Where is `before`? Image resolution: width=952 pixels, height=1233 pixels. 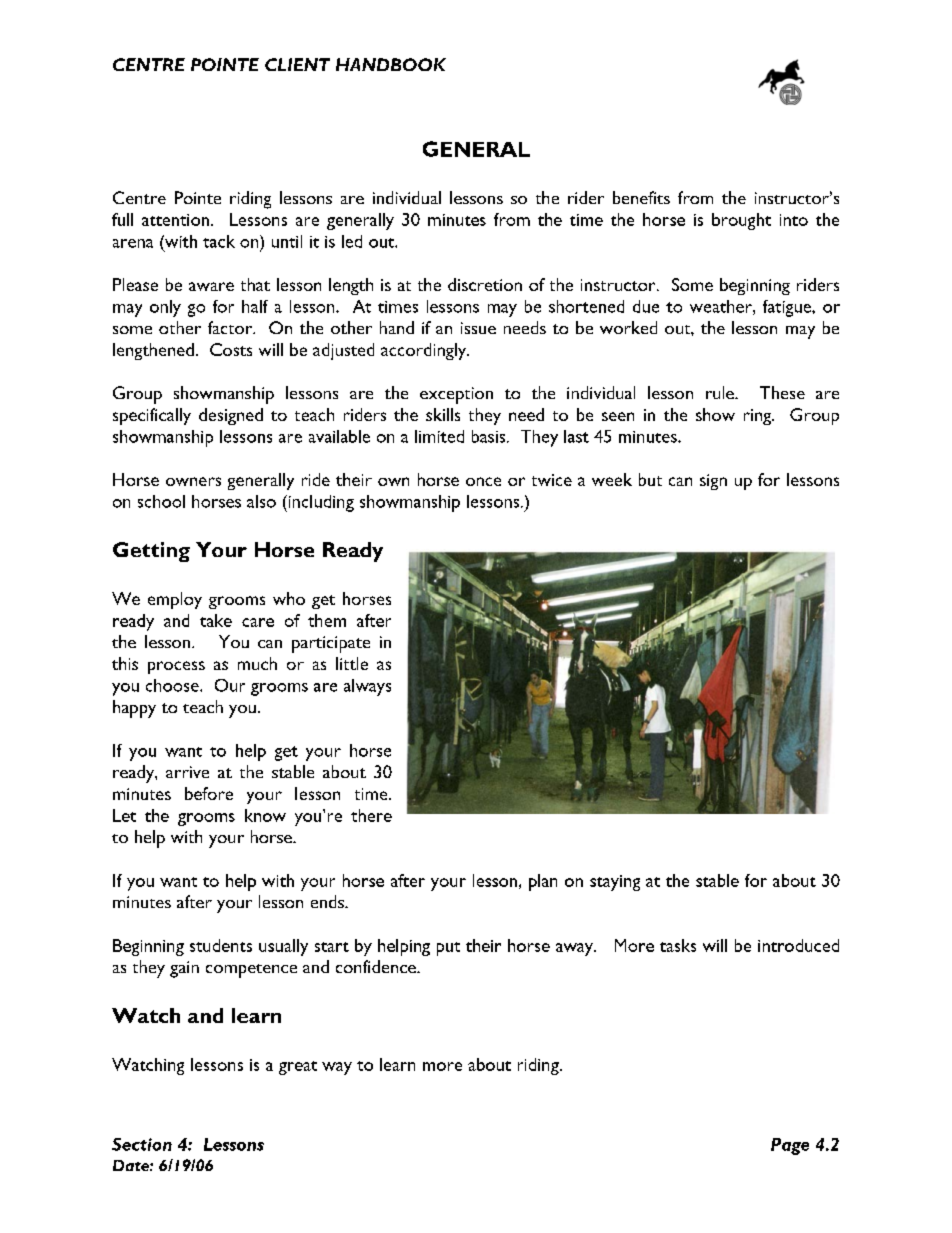 before is located at coordinates (209, 793).
